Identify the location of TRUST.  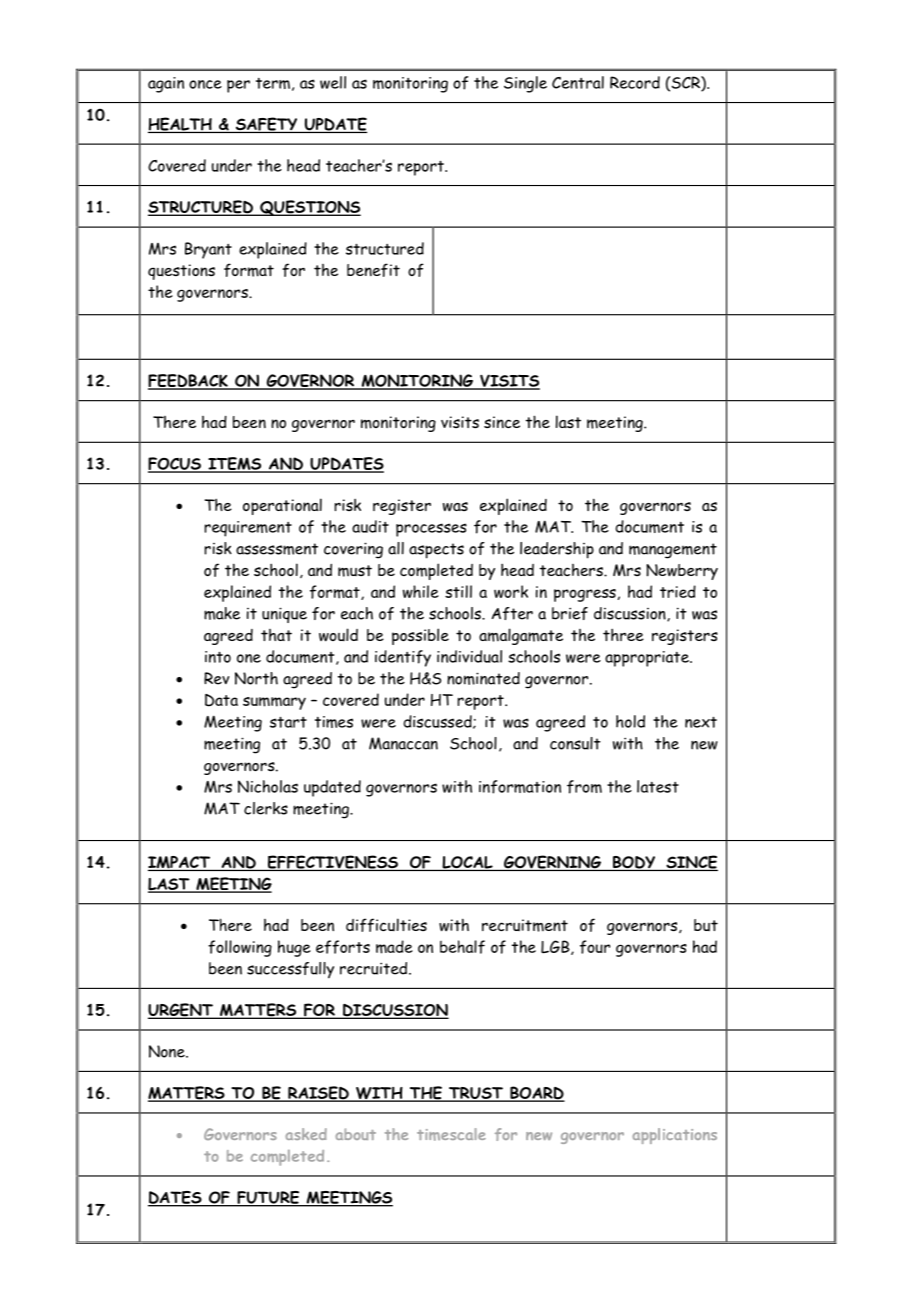
(476, 1094).
